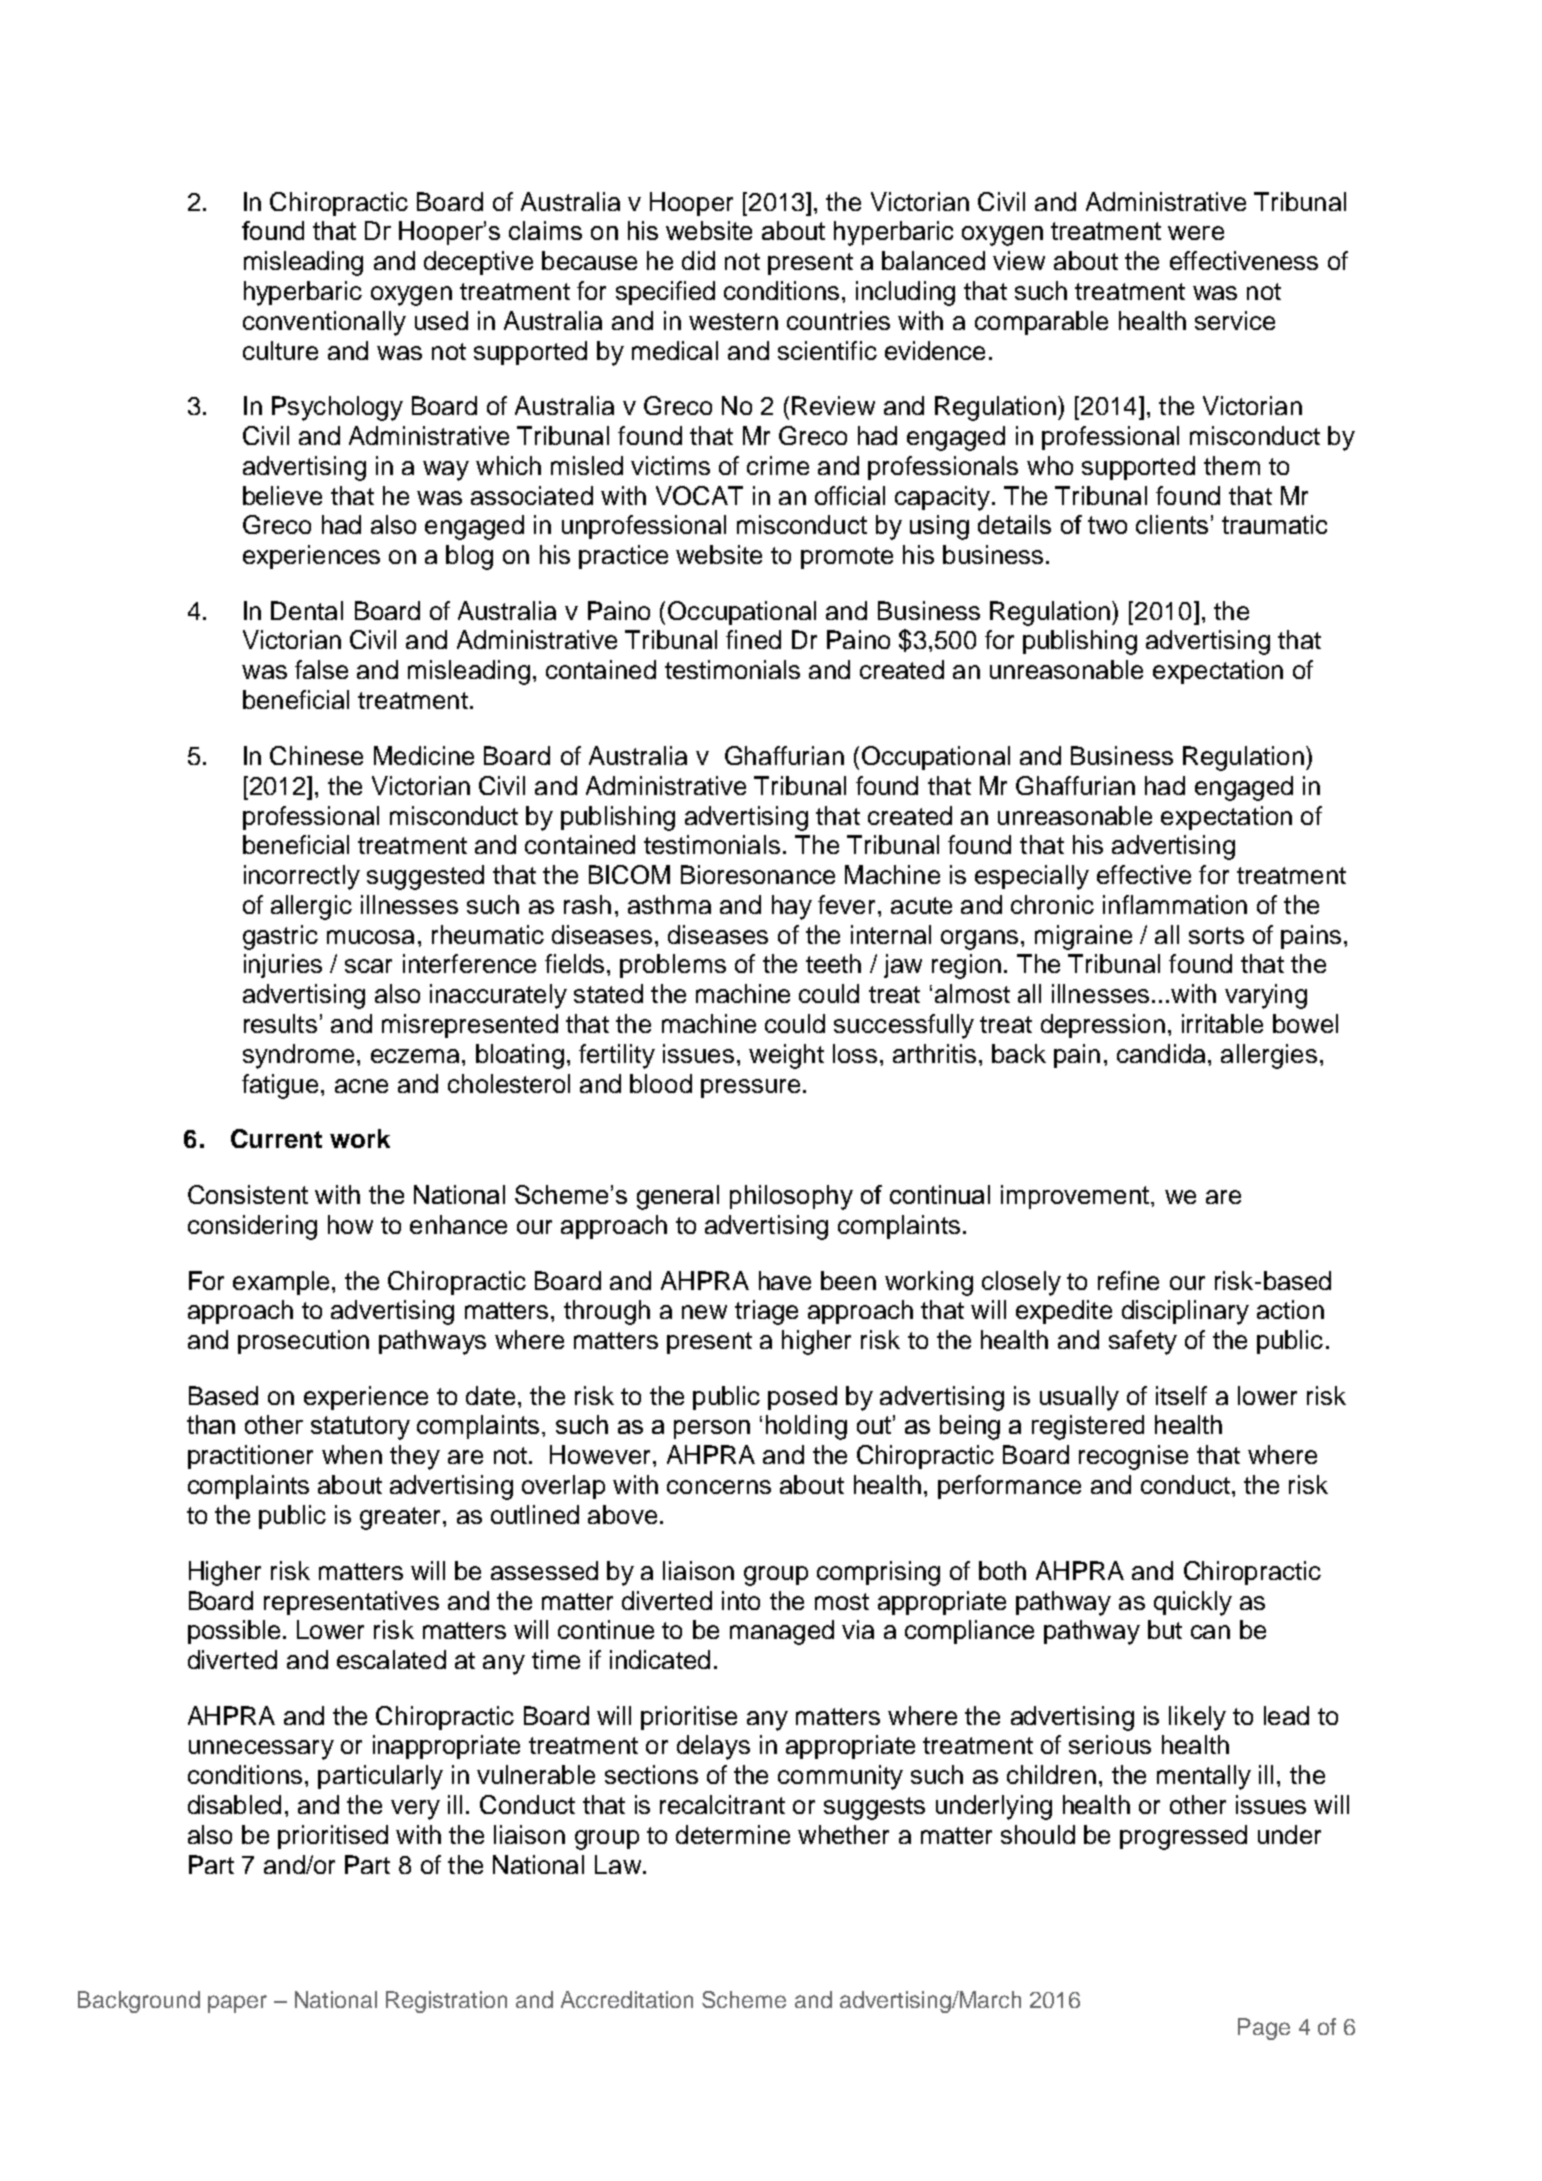  I want to click on western, so click(733, 321).
